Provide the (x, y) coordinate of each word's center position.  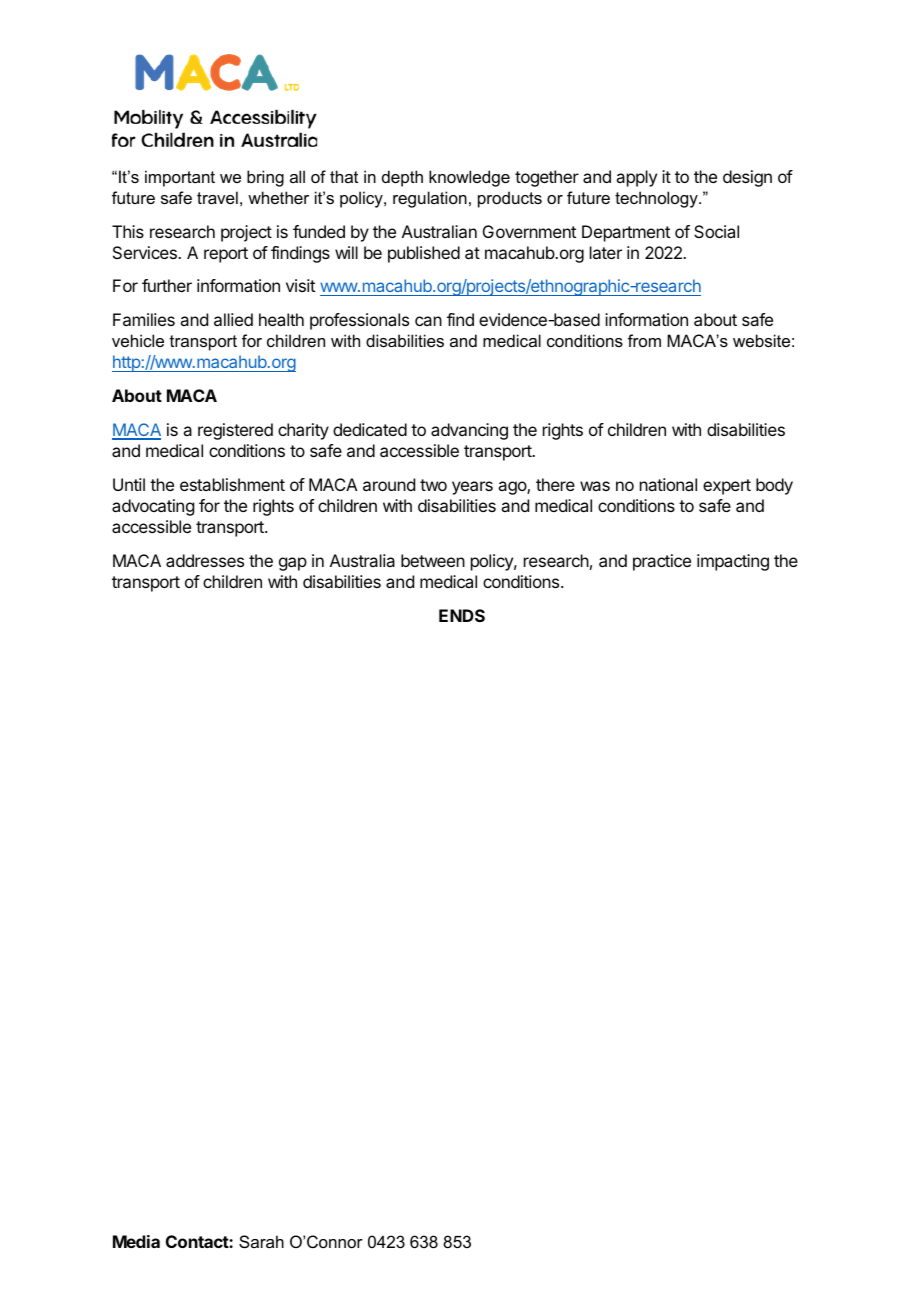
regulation (430, 199)
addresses (205, 560)
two (433, 485)
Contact (198, 1241)
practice (662, 562)
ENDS (462, 615)
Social (716, 231)
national (668, 484)
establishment (232, 484)
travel (217, 197)
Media (136, 1241)
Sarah (261, 1241)
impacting (733, 562)
